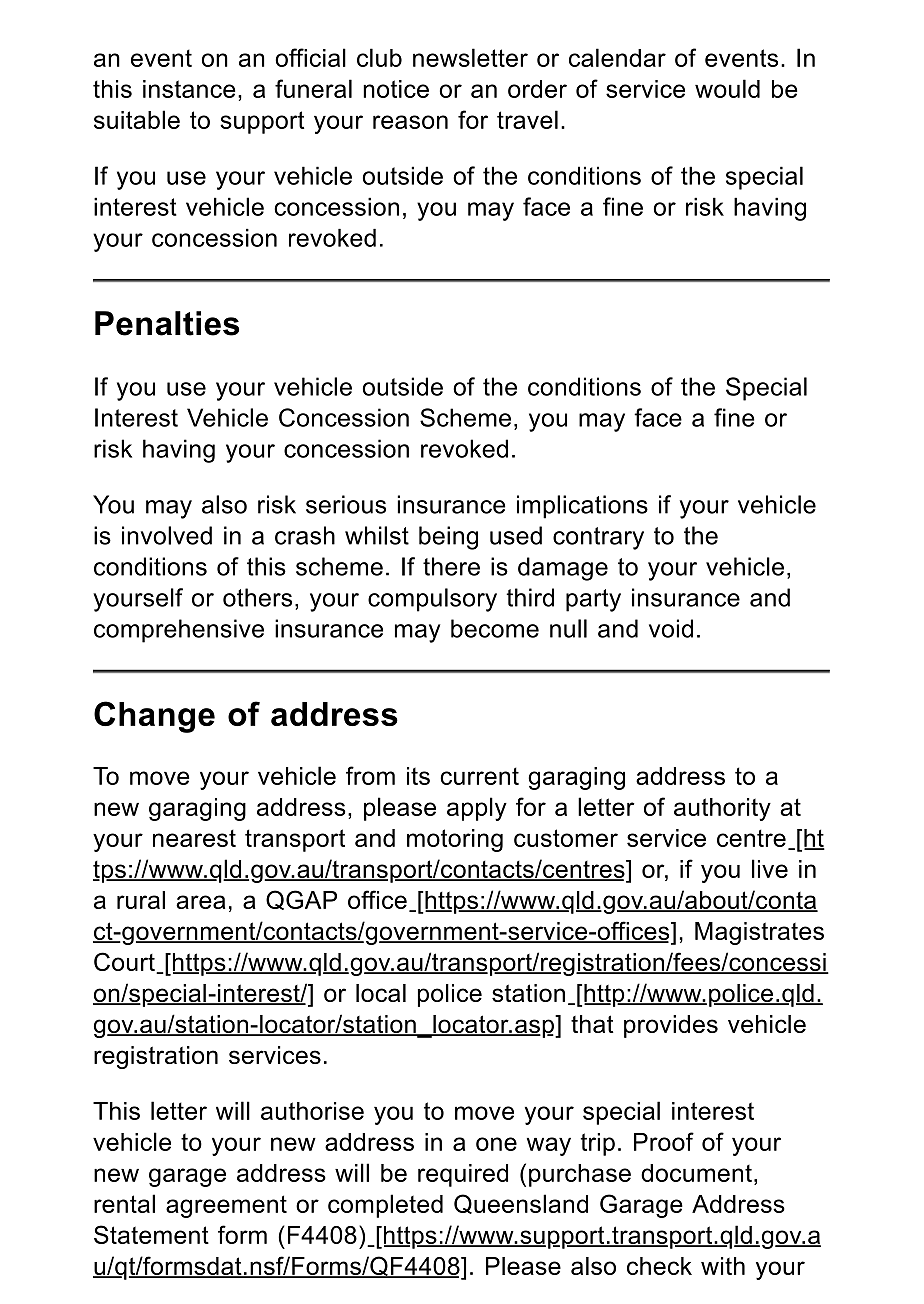  Describe the element at coordinates (189, 89) in the page. I see `instance` at that location.
